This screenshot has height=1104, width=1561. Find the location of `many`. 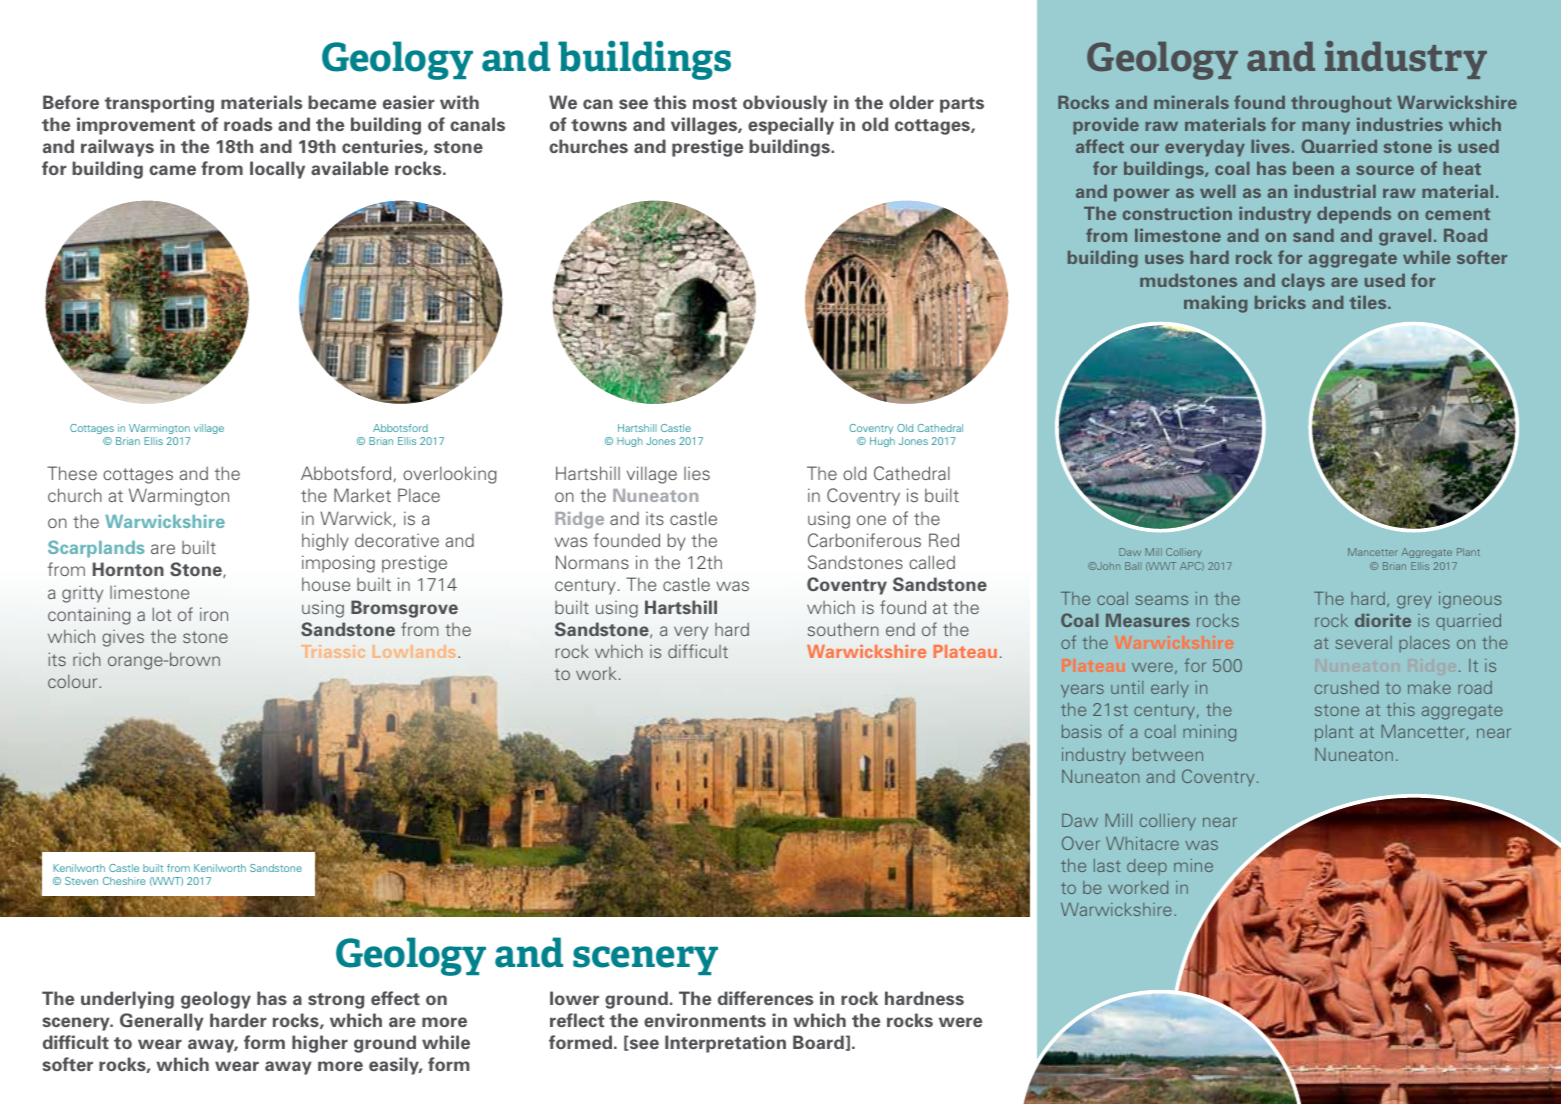

many is located at coordinates (1326, 128).
